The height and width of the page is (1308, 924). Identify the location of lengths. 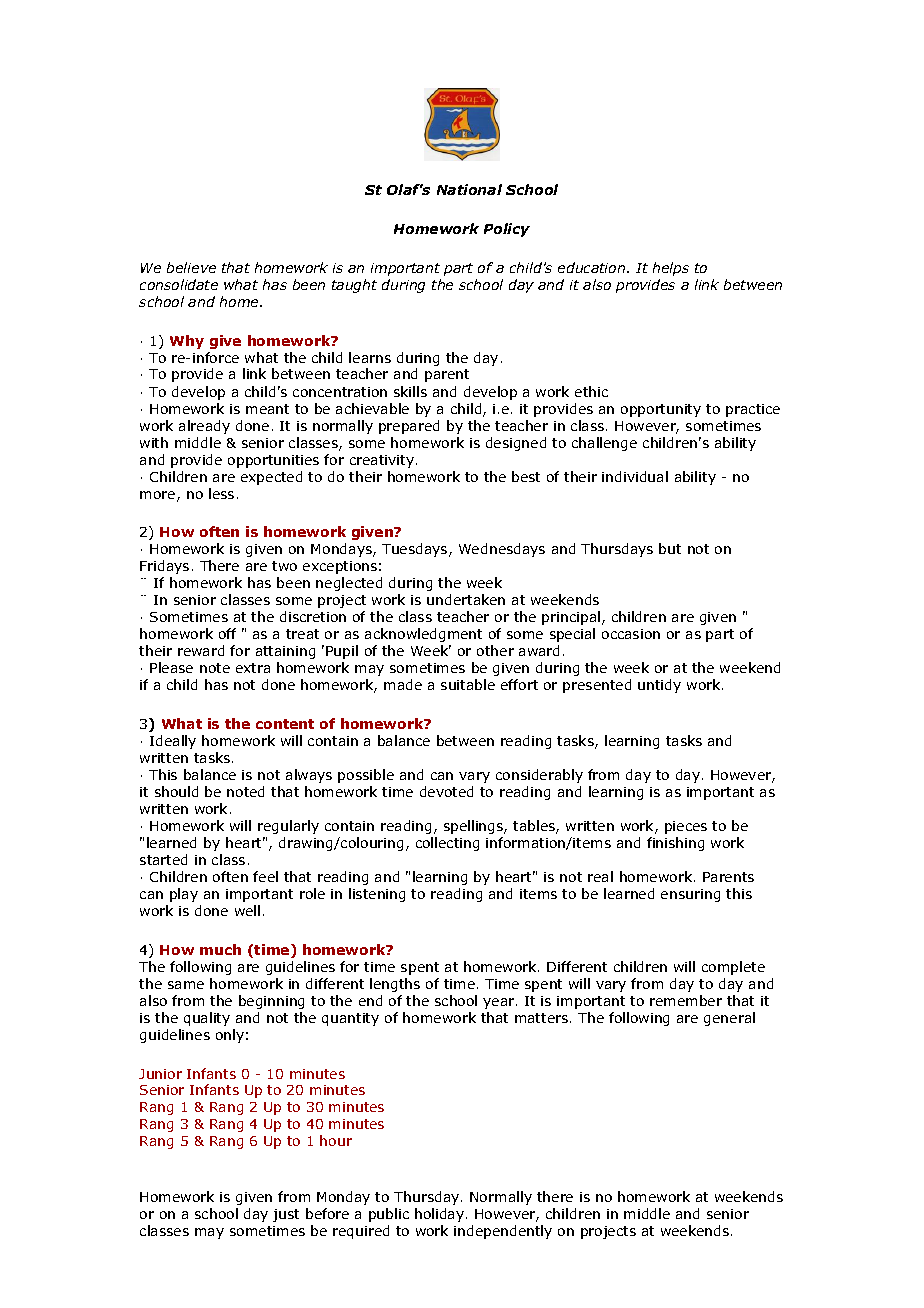
(395, 985).
